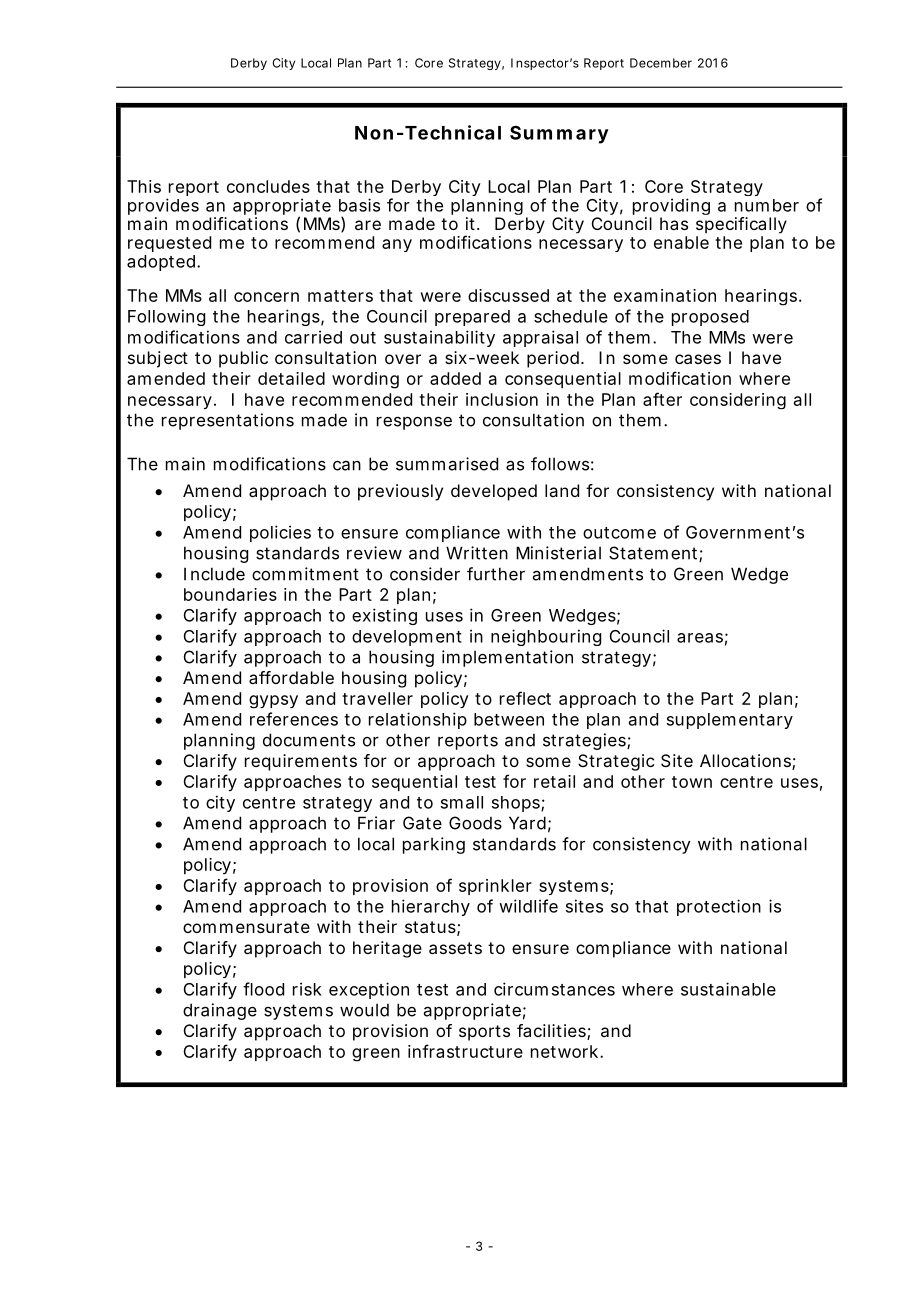 The width and height of the screenshot is (924, 1308). I want to click on drainage, so click(220, 1011).
